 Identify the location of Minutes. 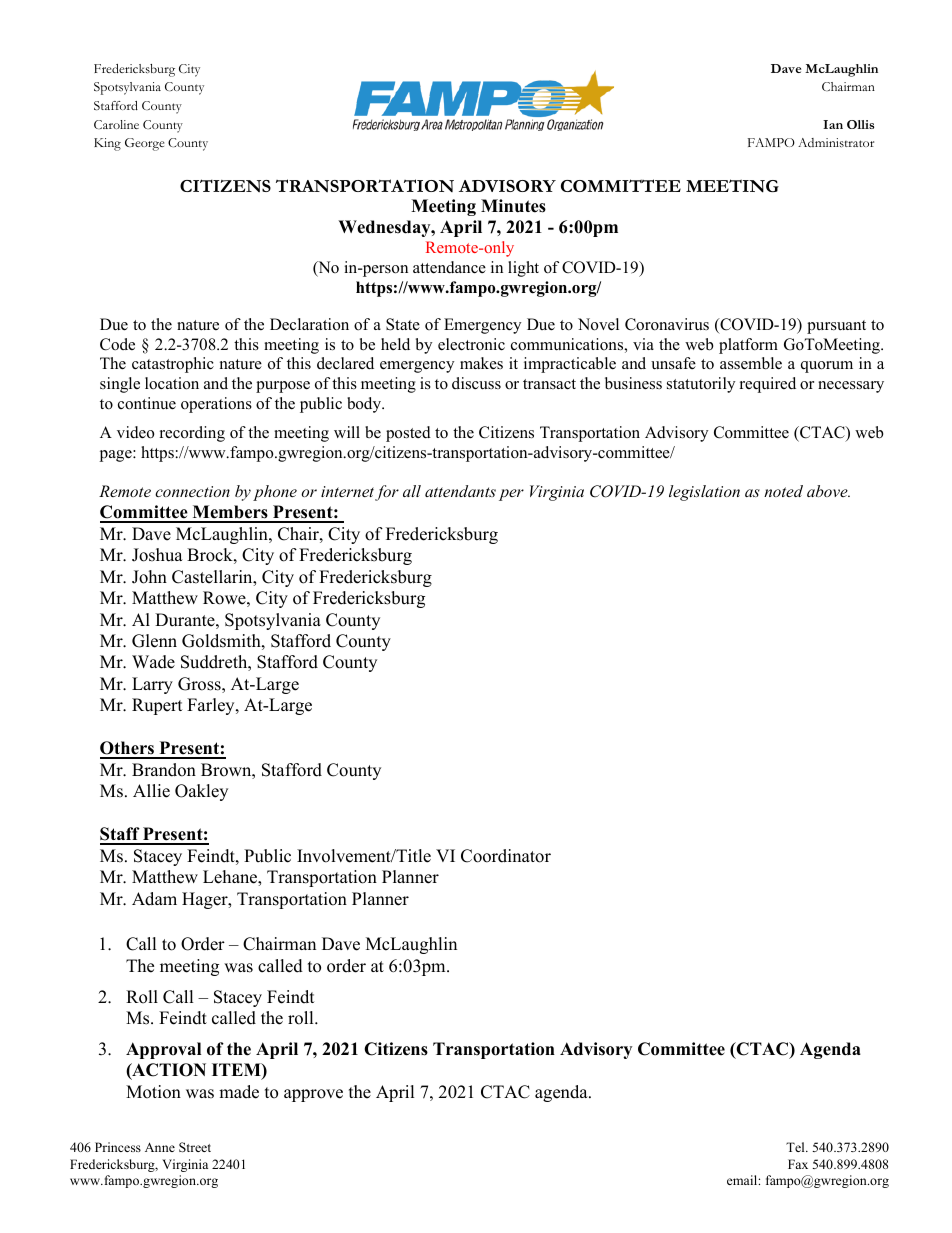
(513, 206).
